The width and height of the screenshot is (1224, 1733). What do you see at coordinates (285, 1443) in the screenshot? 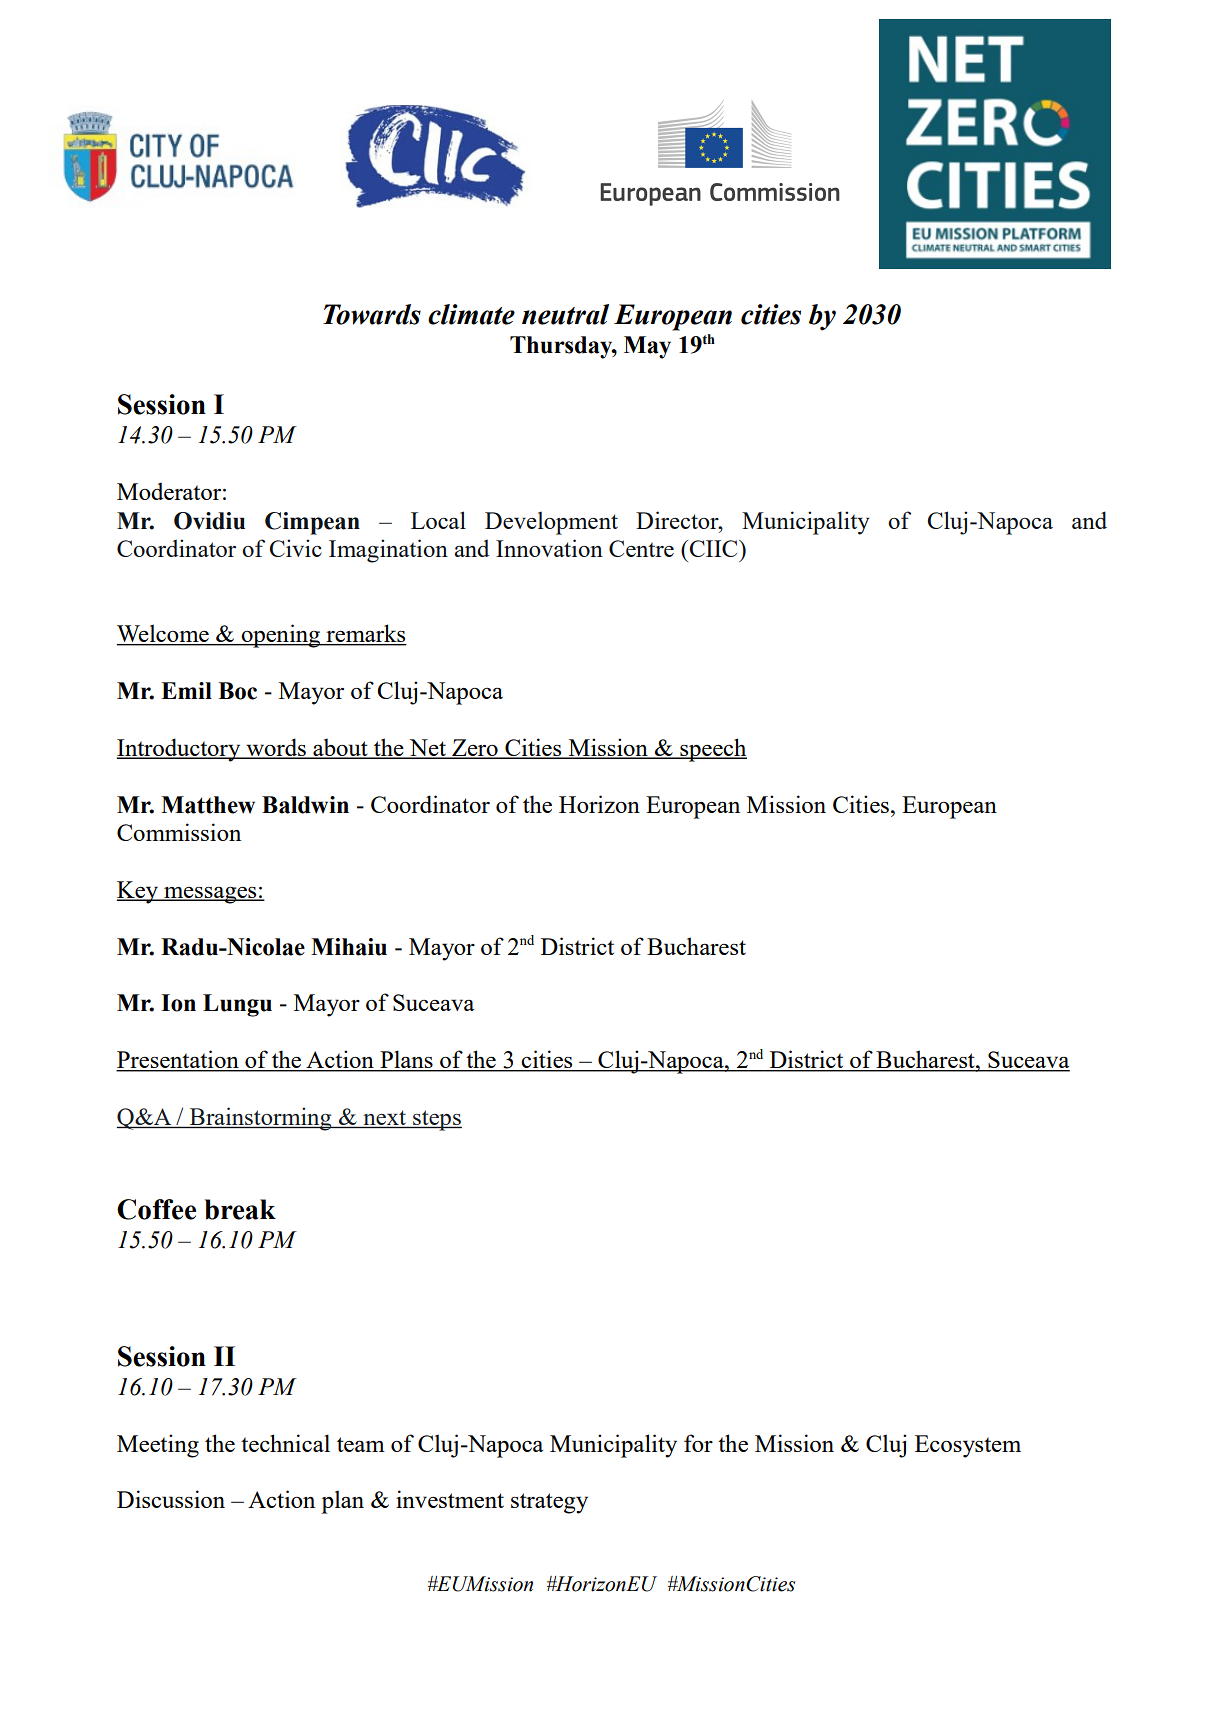
I see `technical` at bounding box center [285, 1443].
